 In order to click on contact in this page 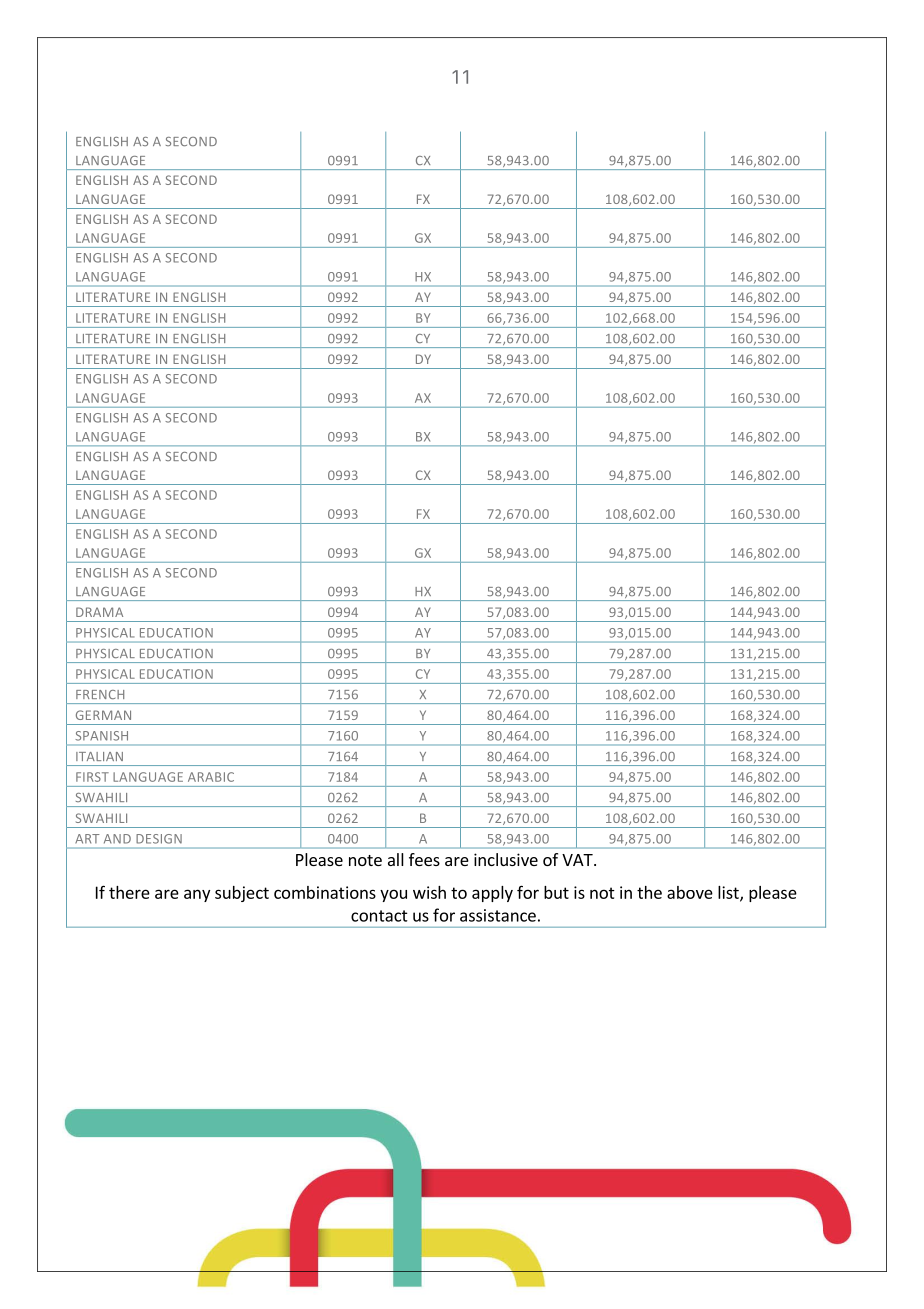, I will do `click(379, 916)`.
